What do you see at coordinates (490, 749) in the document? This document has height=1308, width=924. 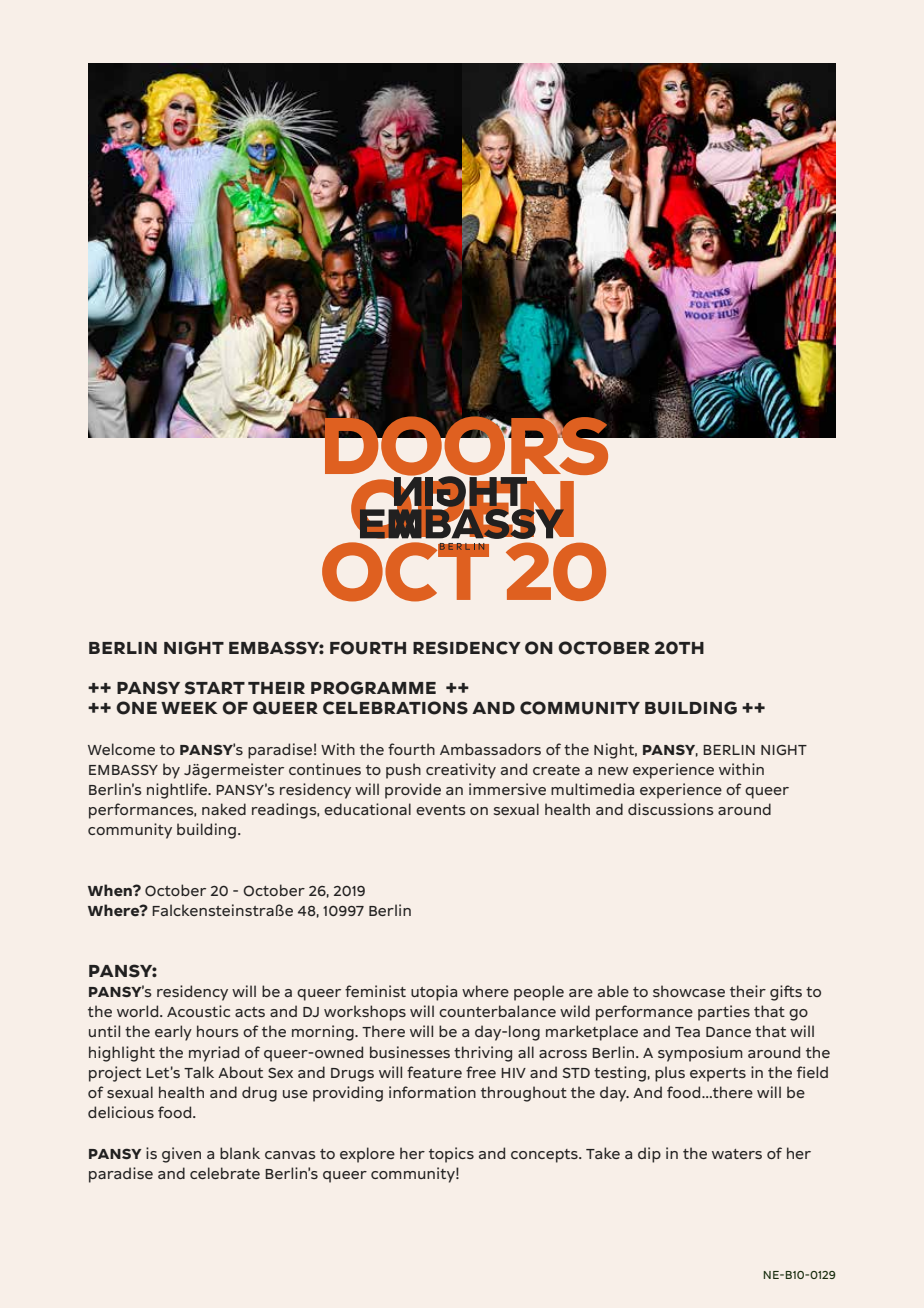 I see `Ambassadors` at bounding box center [490, 749].
